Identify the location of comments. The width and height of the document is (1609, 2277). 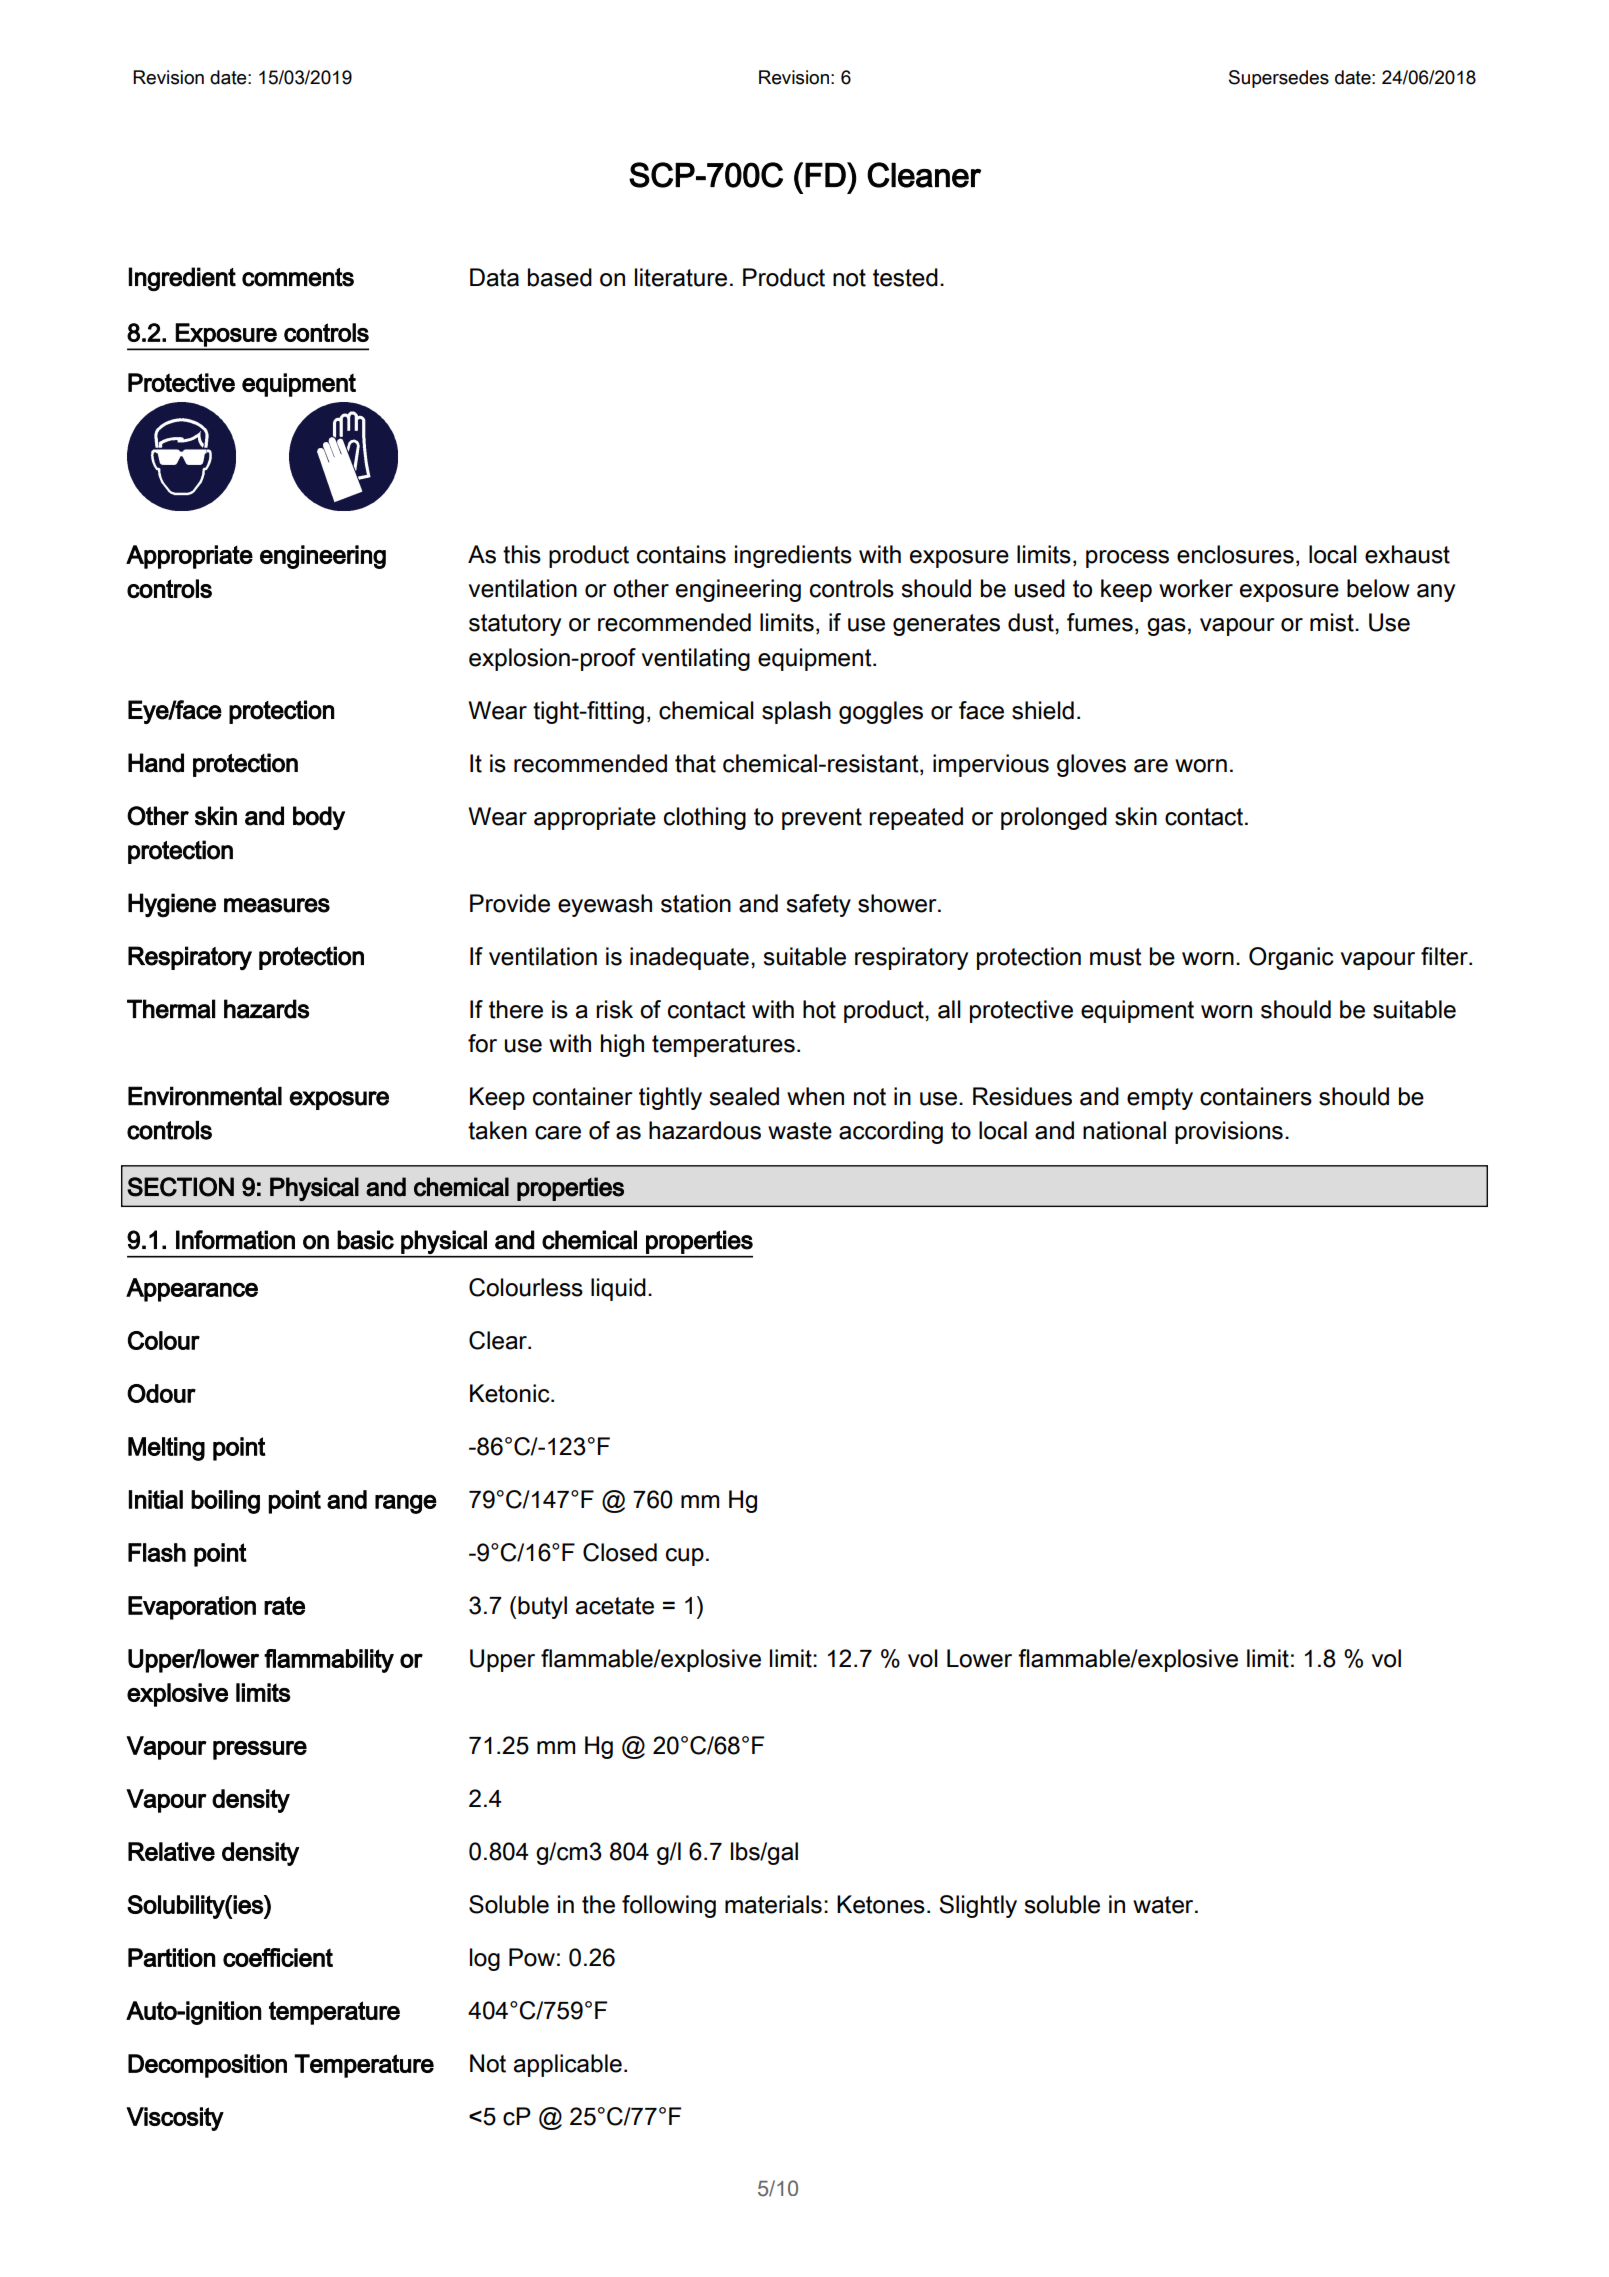
(298, 277).
